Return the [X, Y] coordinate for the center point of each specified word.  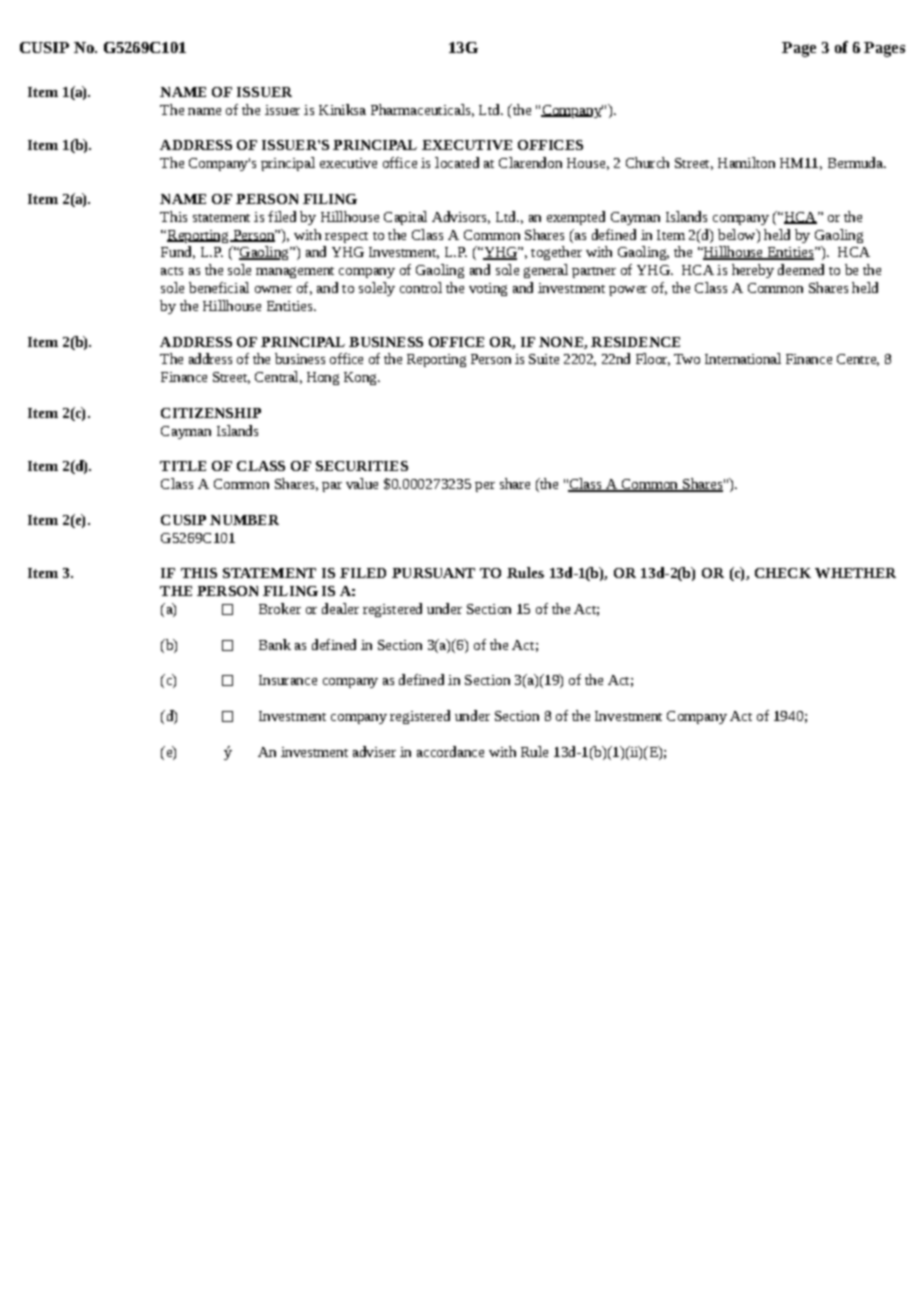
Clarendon [530, 162]
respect [346, 237]
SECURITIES [362, 466]
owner [273, 289]
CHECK [783, 573]
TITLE [183, 466]
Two [687, 359]
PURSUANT [433, 573]
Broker [280, 608]
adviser [374, 751]
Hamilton [746, 162]
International [743, 358]
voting [488, 289]
